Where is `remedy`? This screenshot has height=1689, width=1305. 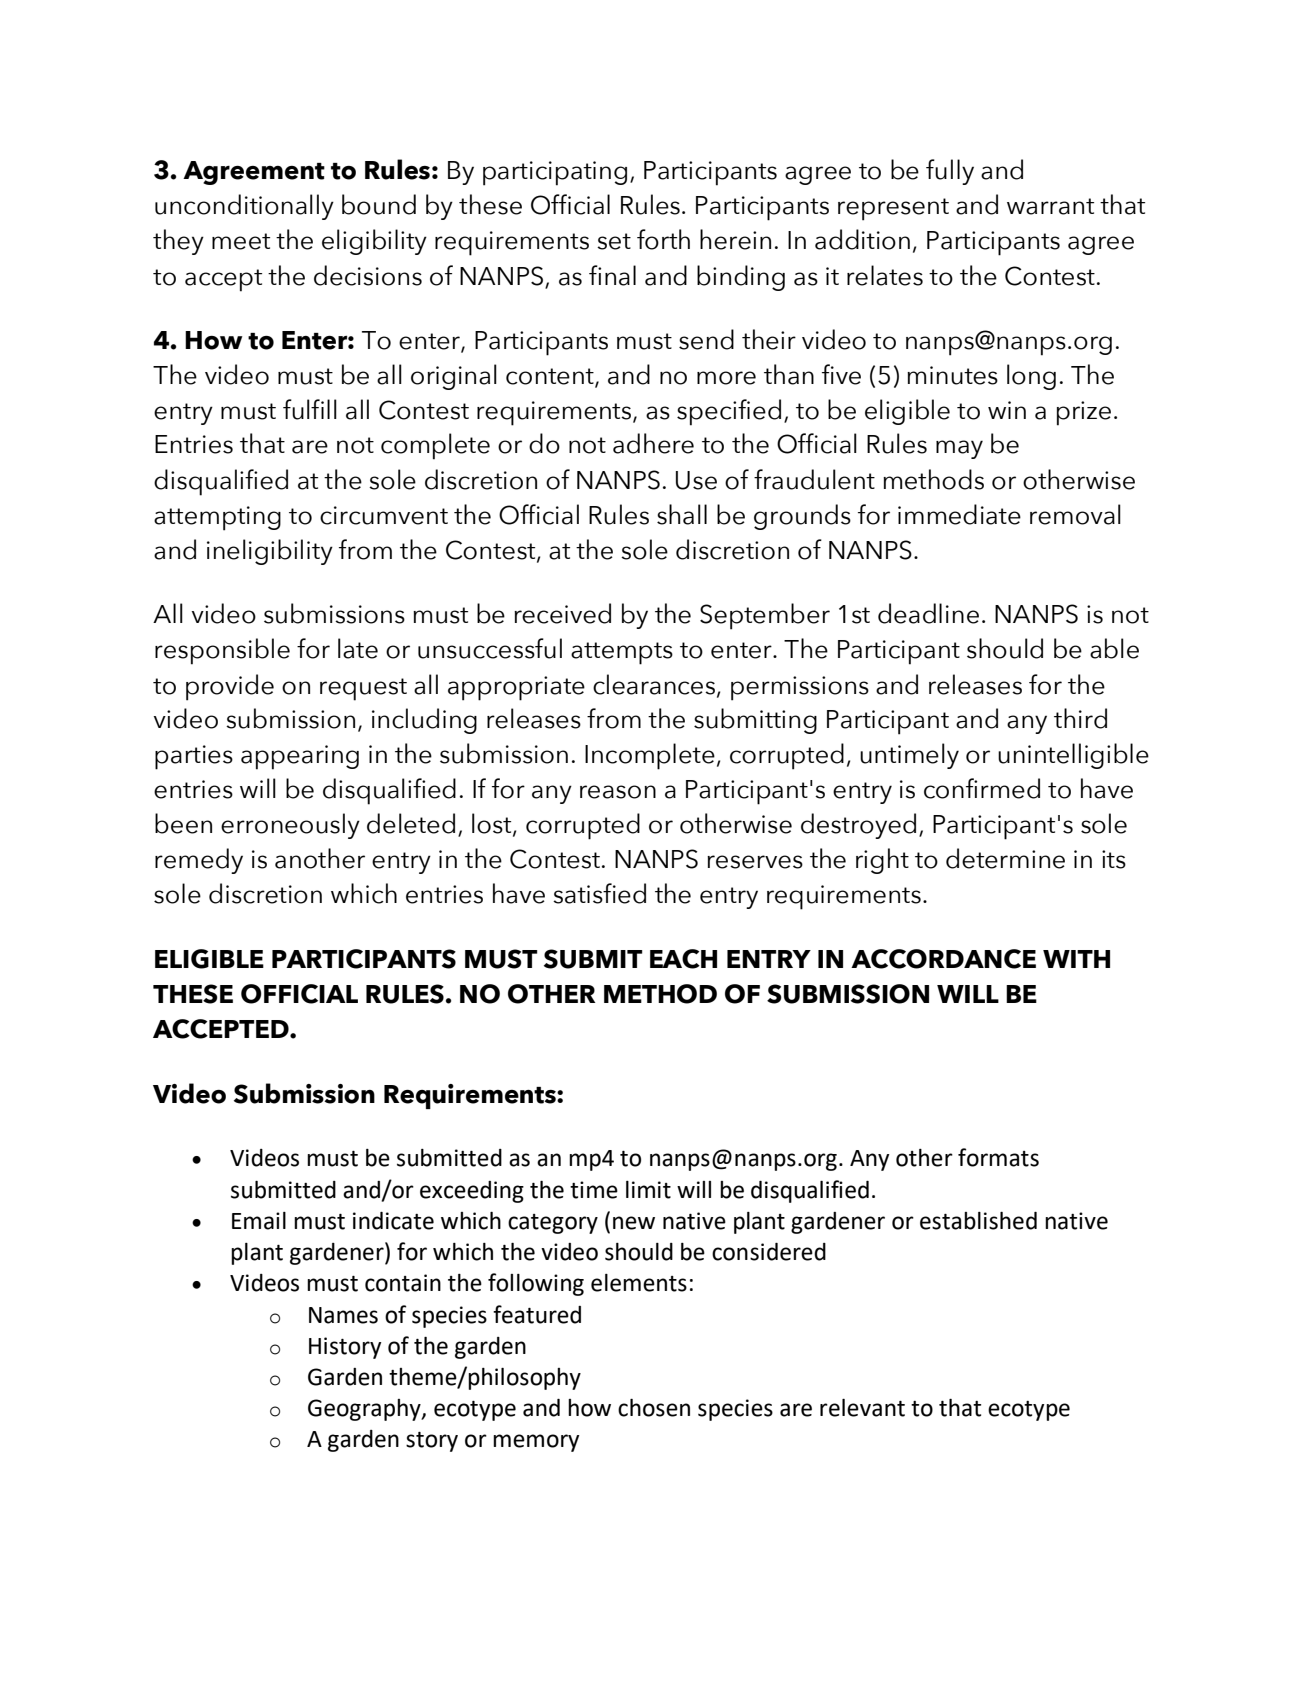
remedy is located at coordinates (199, 861).
